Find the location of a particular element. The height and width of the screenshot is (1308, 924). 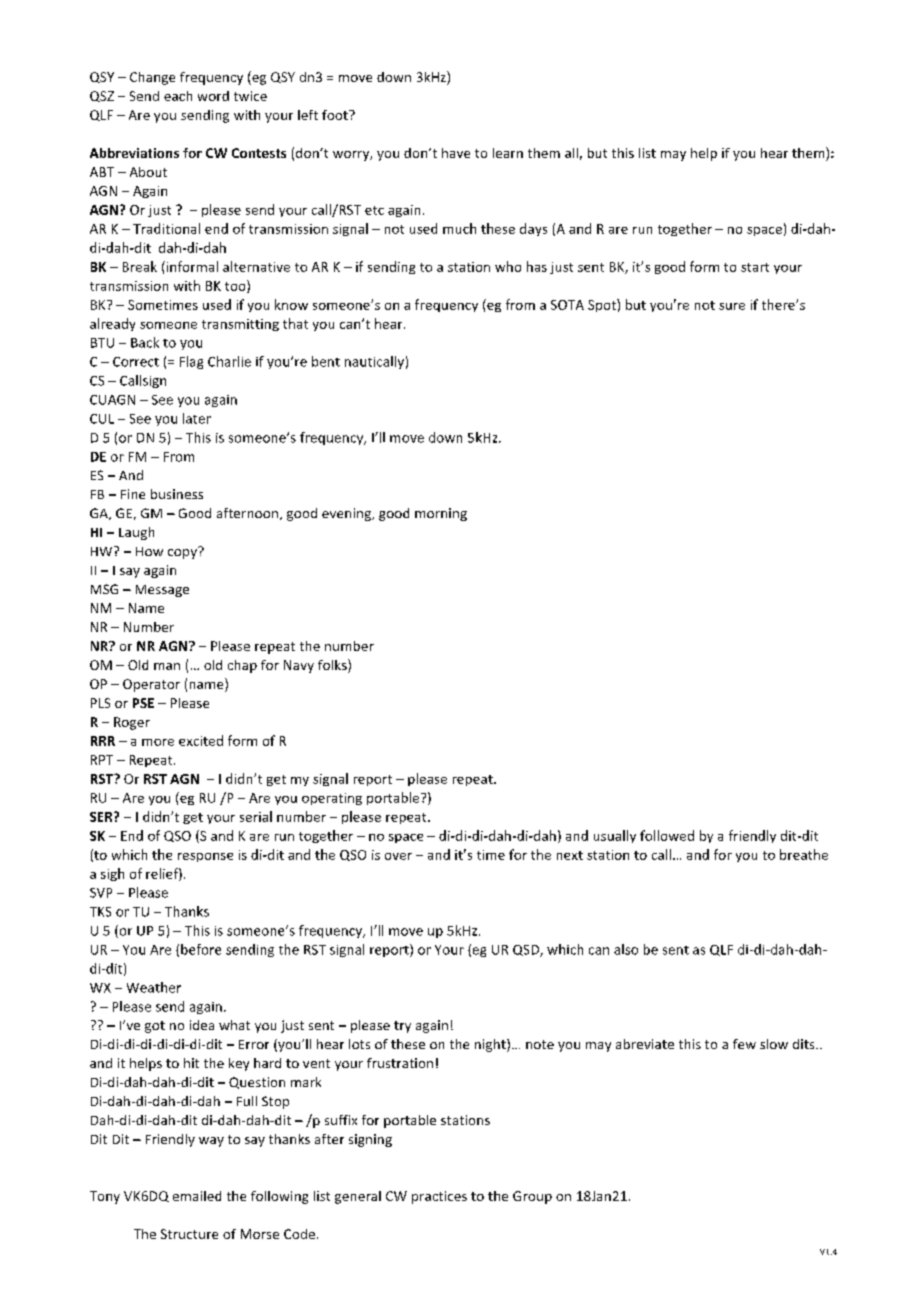

followed is located at coordinates (667, 835).
